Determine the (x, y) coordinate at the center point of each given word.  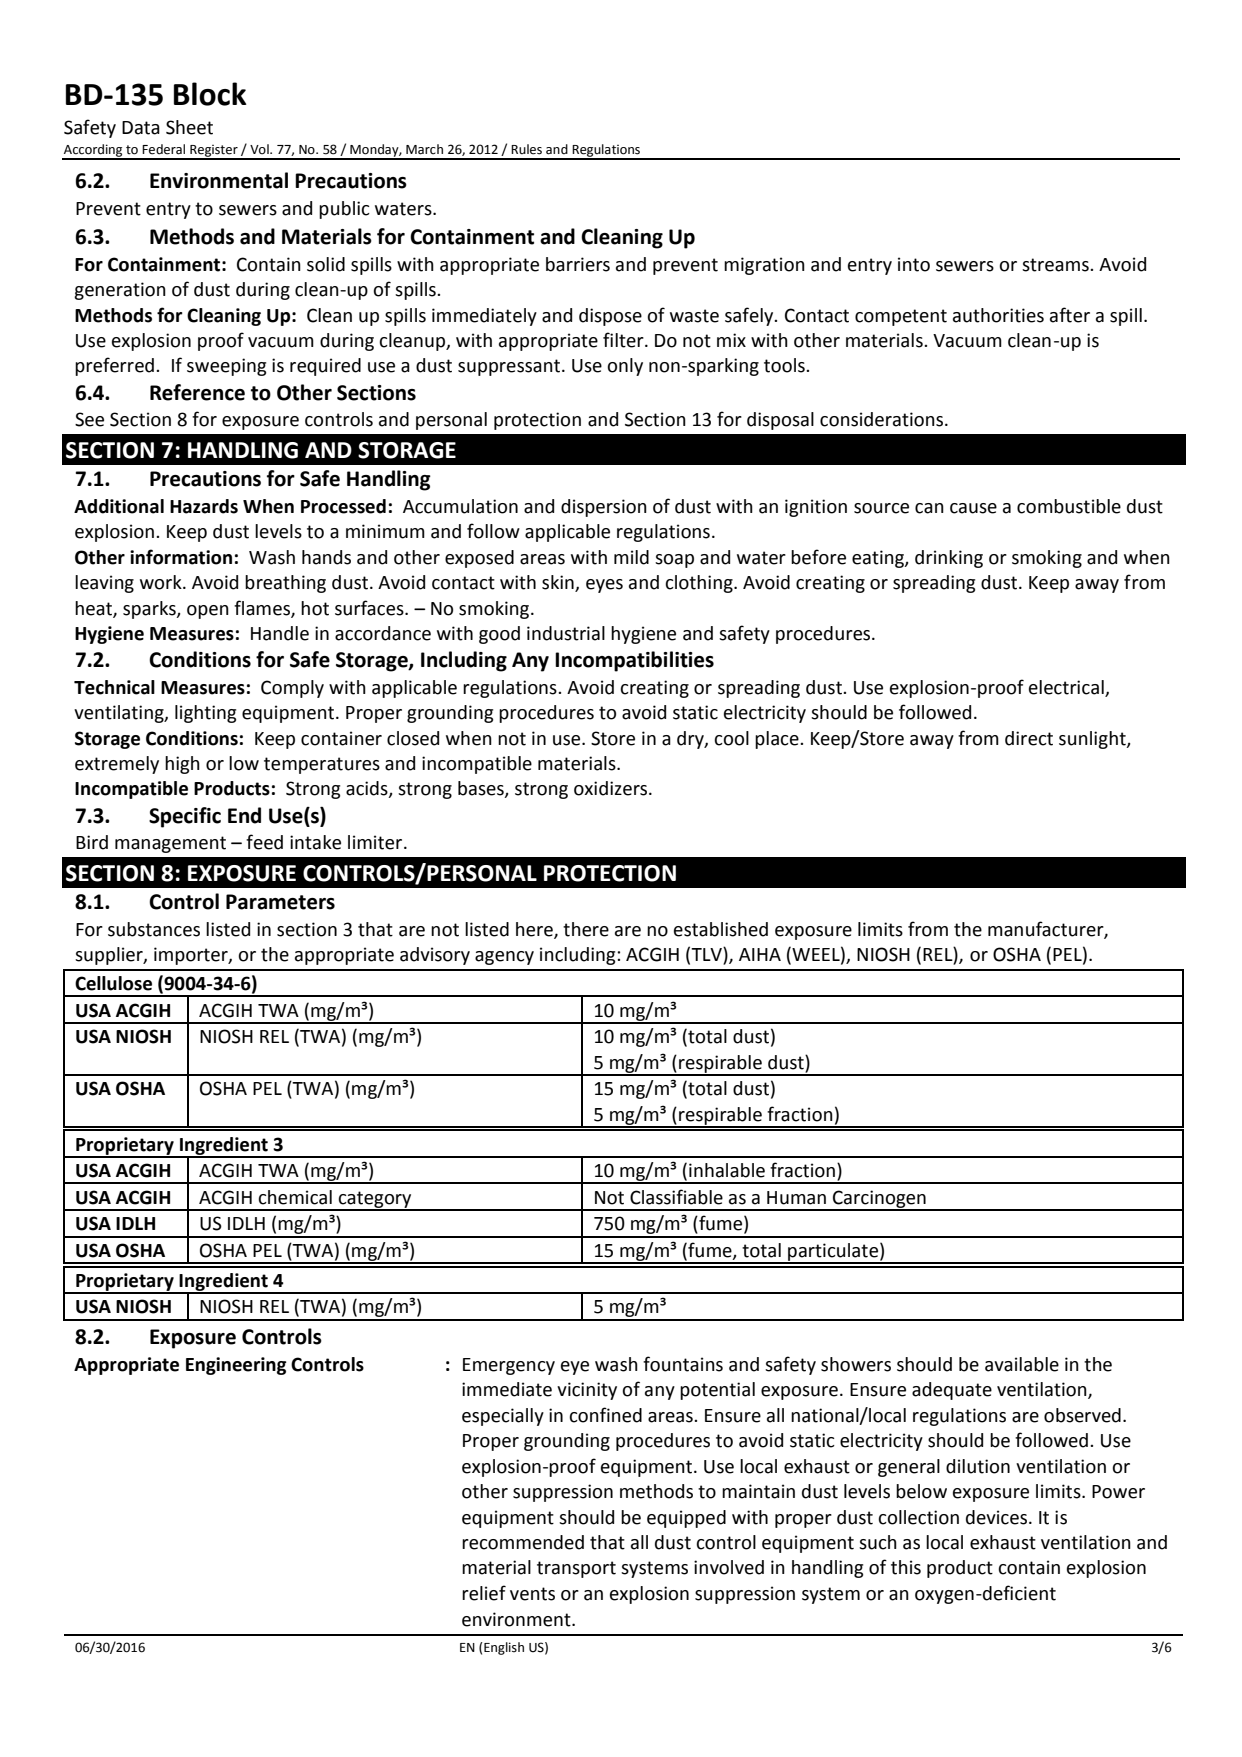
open (208, 612)
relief (484, 1593)
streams (1056, 265)
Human (796, 1198)
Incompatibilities (634, 661)
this (906, 1567)
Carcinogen (879, 1200)
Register (214, 152)
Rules (526, 149)
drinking (949, 559)
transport (576, 1569)
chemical (295, 1197)
